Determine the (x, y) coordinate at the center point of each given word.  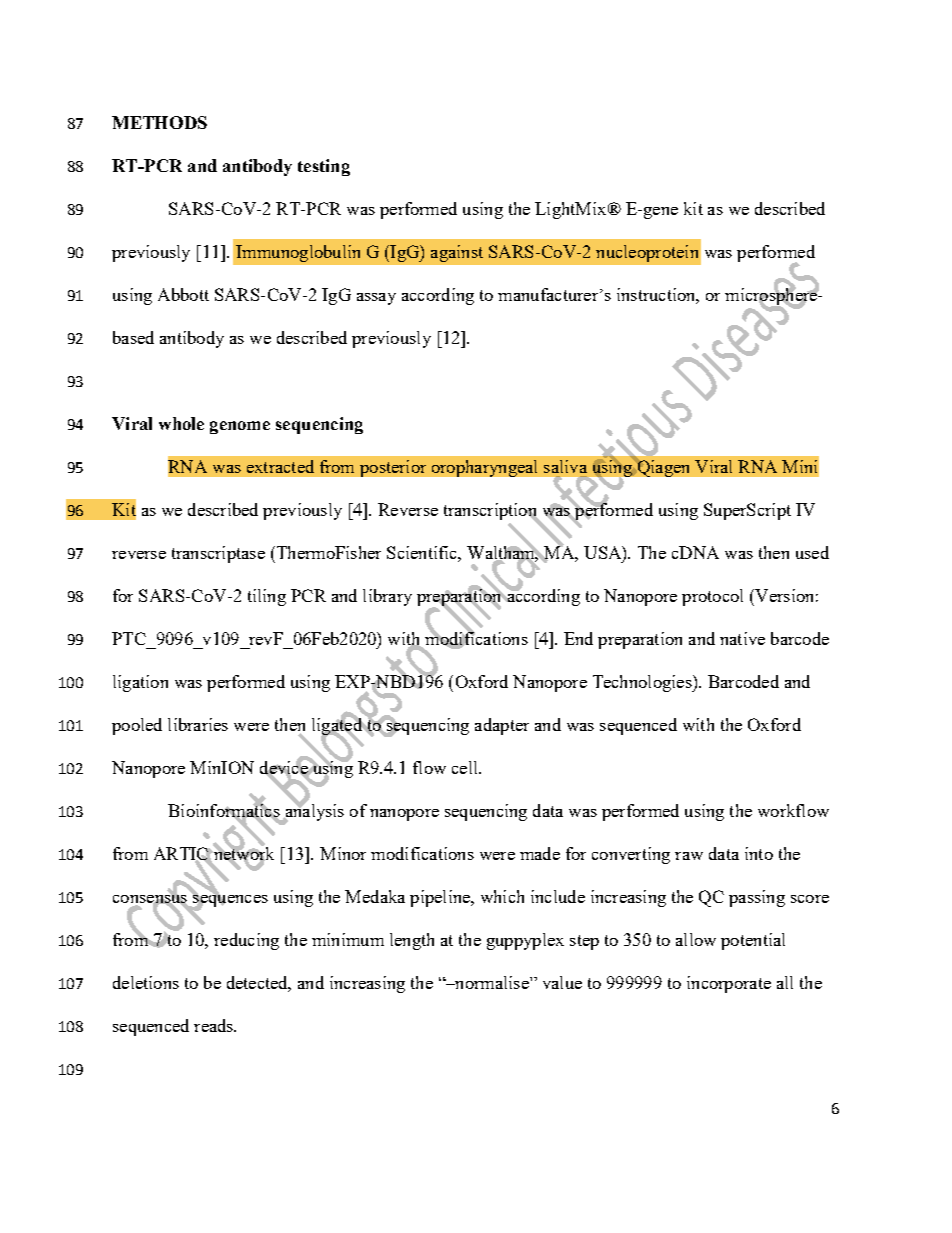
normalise (492, 982)
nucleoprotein (647, 253)
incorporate (729, 984)
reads (215, 1025)
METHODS (159, 122)
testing (324, 167)
